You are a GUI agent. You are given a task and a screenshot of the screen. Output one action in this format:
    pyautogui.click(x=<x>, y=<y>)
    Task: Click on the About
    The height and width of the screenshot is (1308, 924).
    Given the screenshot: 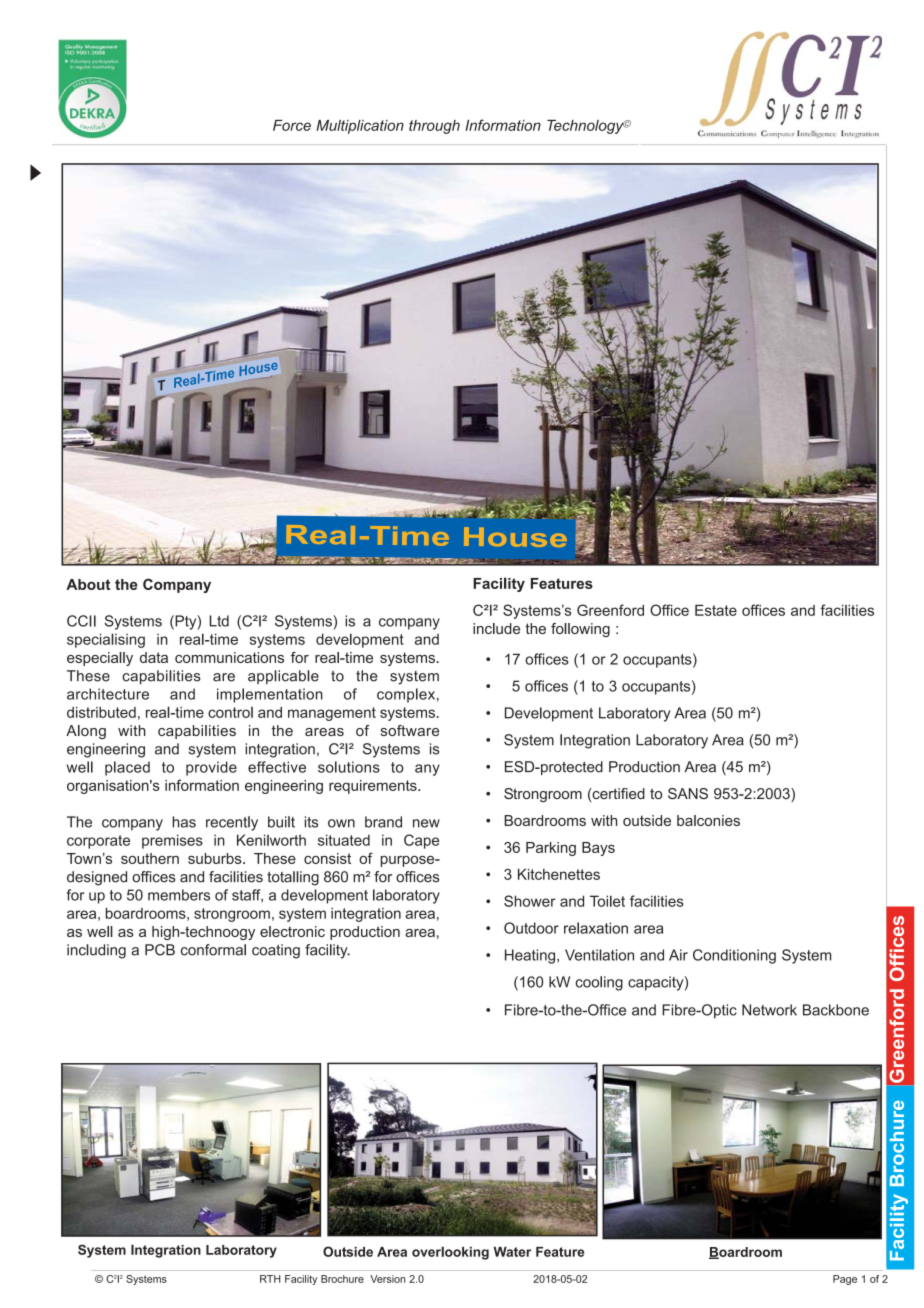 What is the action you would take?
    pyautogui.click(x=88, y=584)
